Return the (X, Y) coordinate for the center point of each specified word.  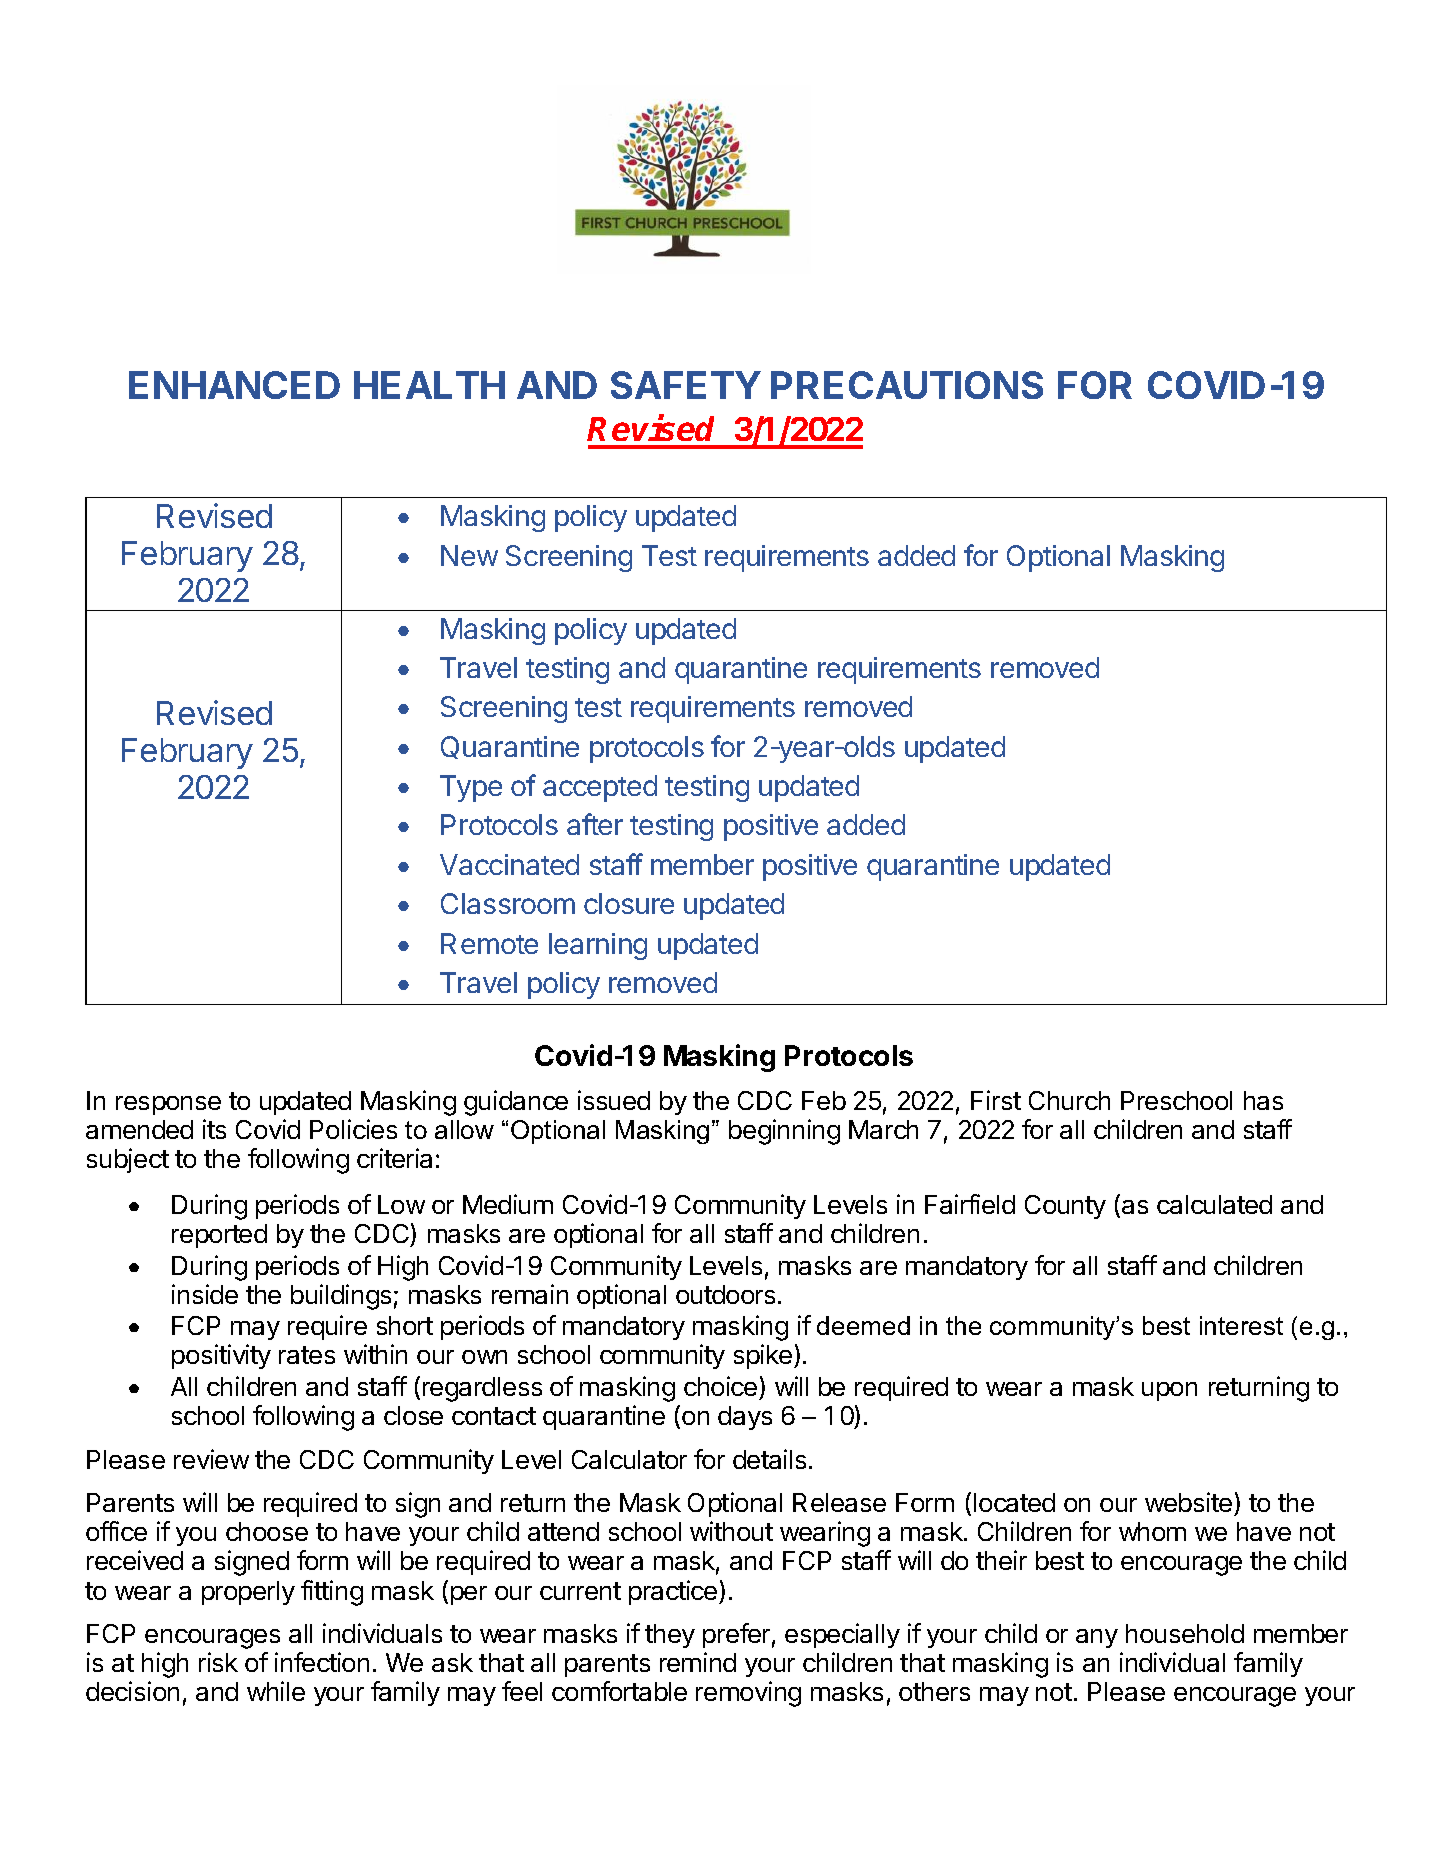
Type (471, 788)
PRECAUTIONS (907, 385)
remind (698, 1662)
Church (1069, 1100)
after (595, 824)
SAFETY (686, 385)
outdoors (725, 1294)
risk (218, 1662)
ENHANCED (234, 385)
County (1065, 1207)
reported (219, 1236)
